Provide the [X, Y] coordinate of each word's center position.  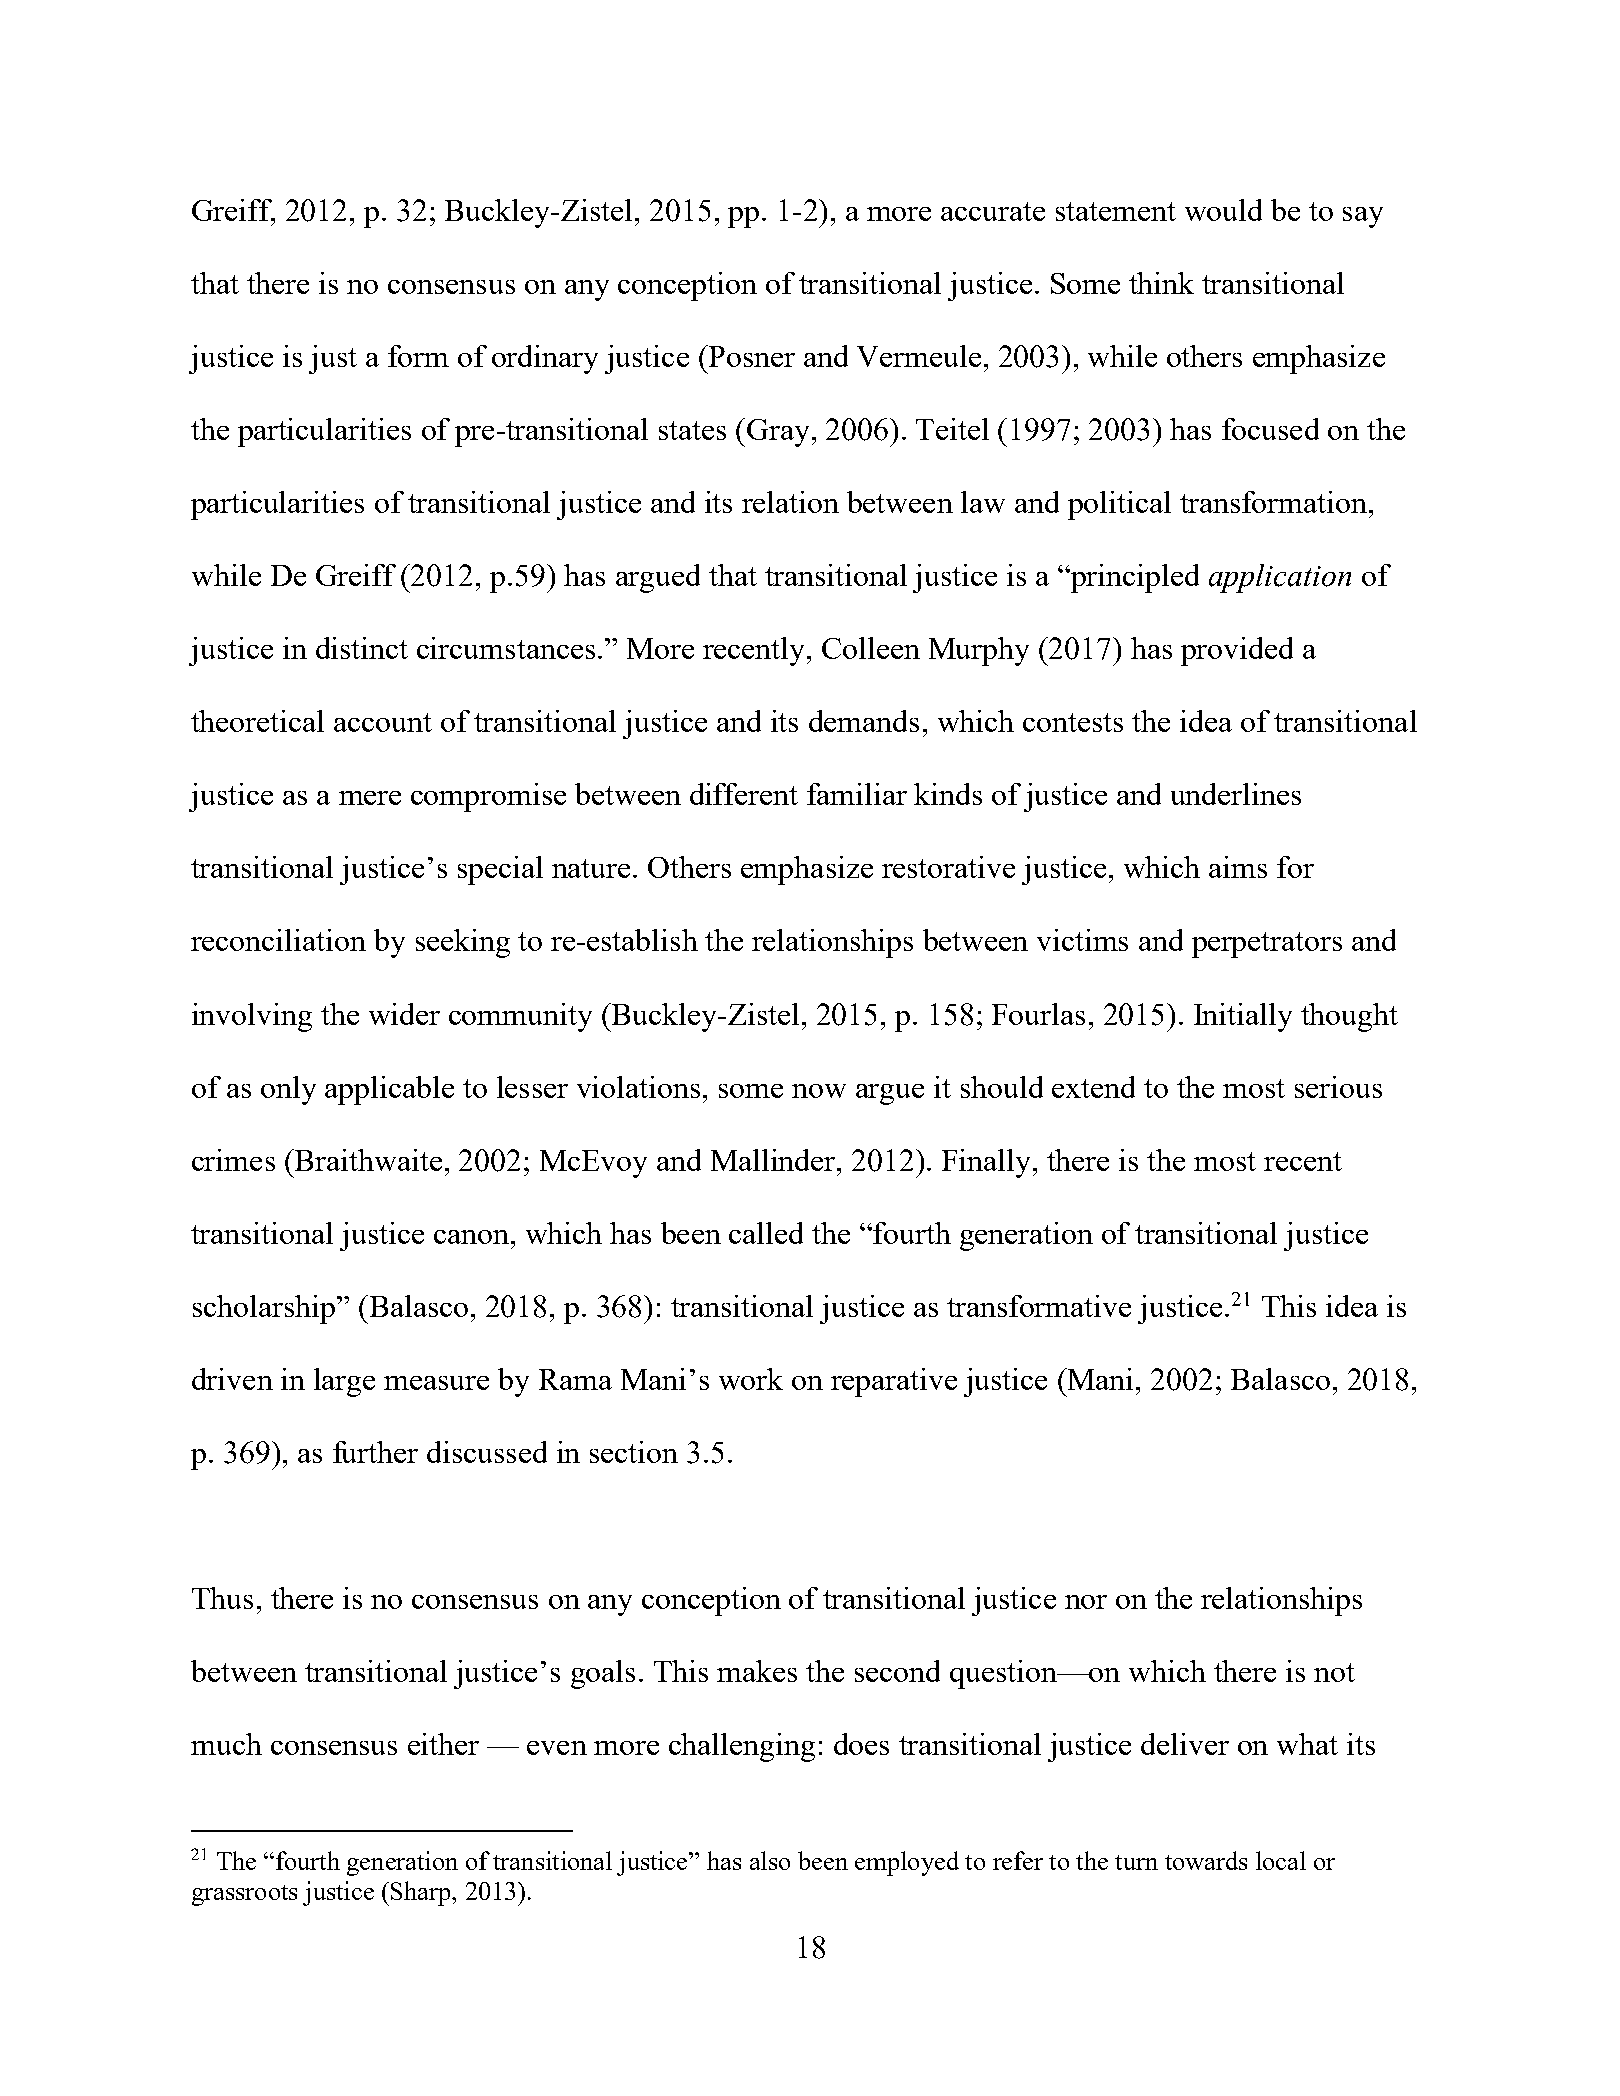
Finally [986, 1163]
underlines [1236, 794]
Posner [750, 356]
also [770, 1860]
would [1223, 210]
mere [370, 798]
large [344, 1382]
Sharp [422, 1893]
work [751, 1379]
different [744, 794]
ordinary [545, 359]
